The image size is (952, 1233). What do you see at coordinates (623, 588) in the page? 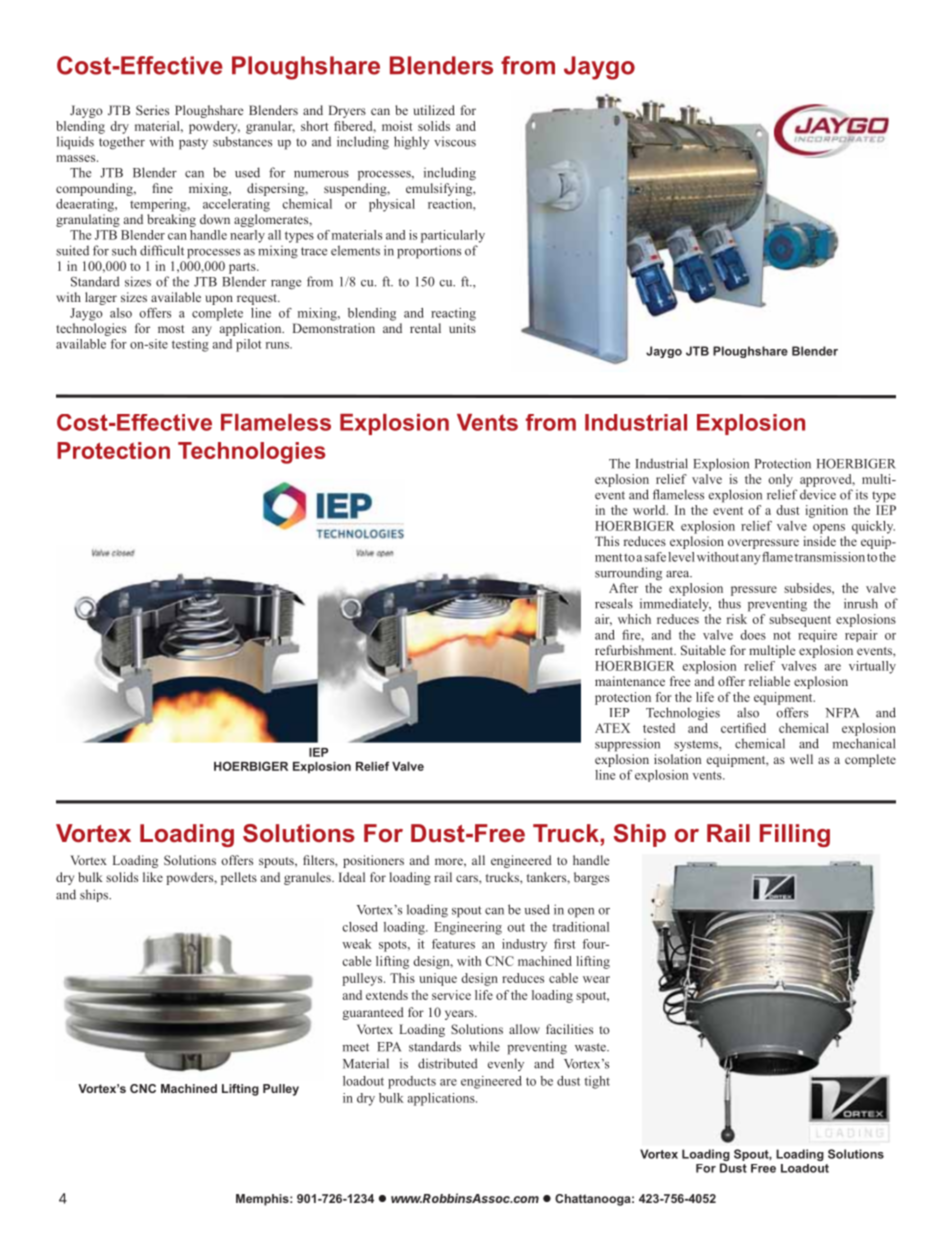
I see `After` at bounding box center [623, 588].
